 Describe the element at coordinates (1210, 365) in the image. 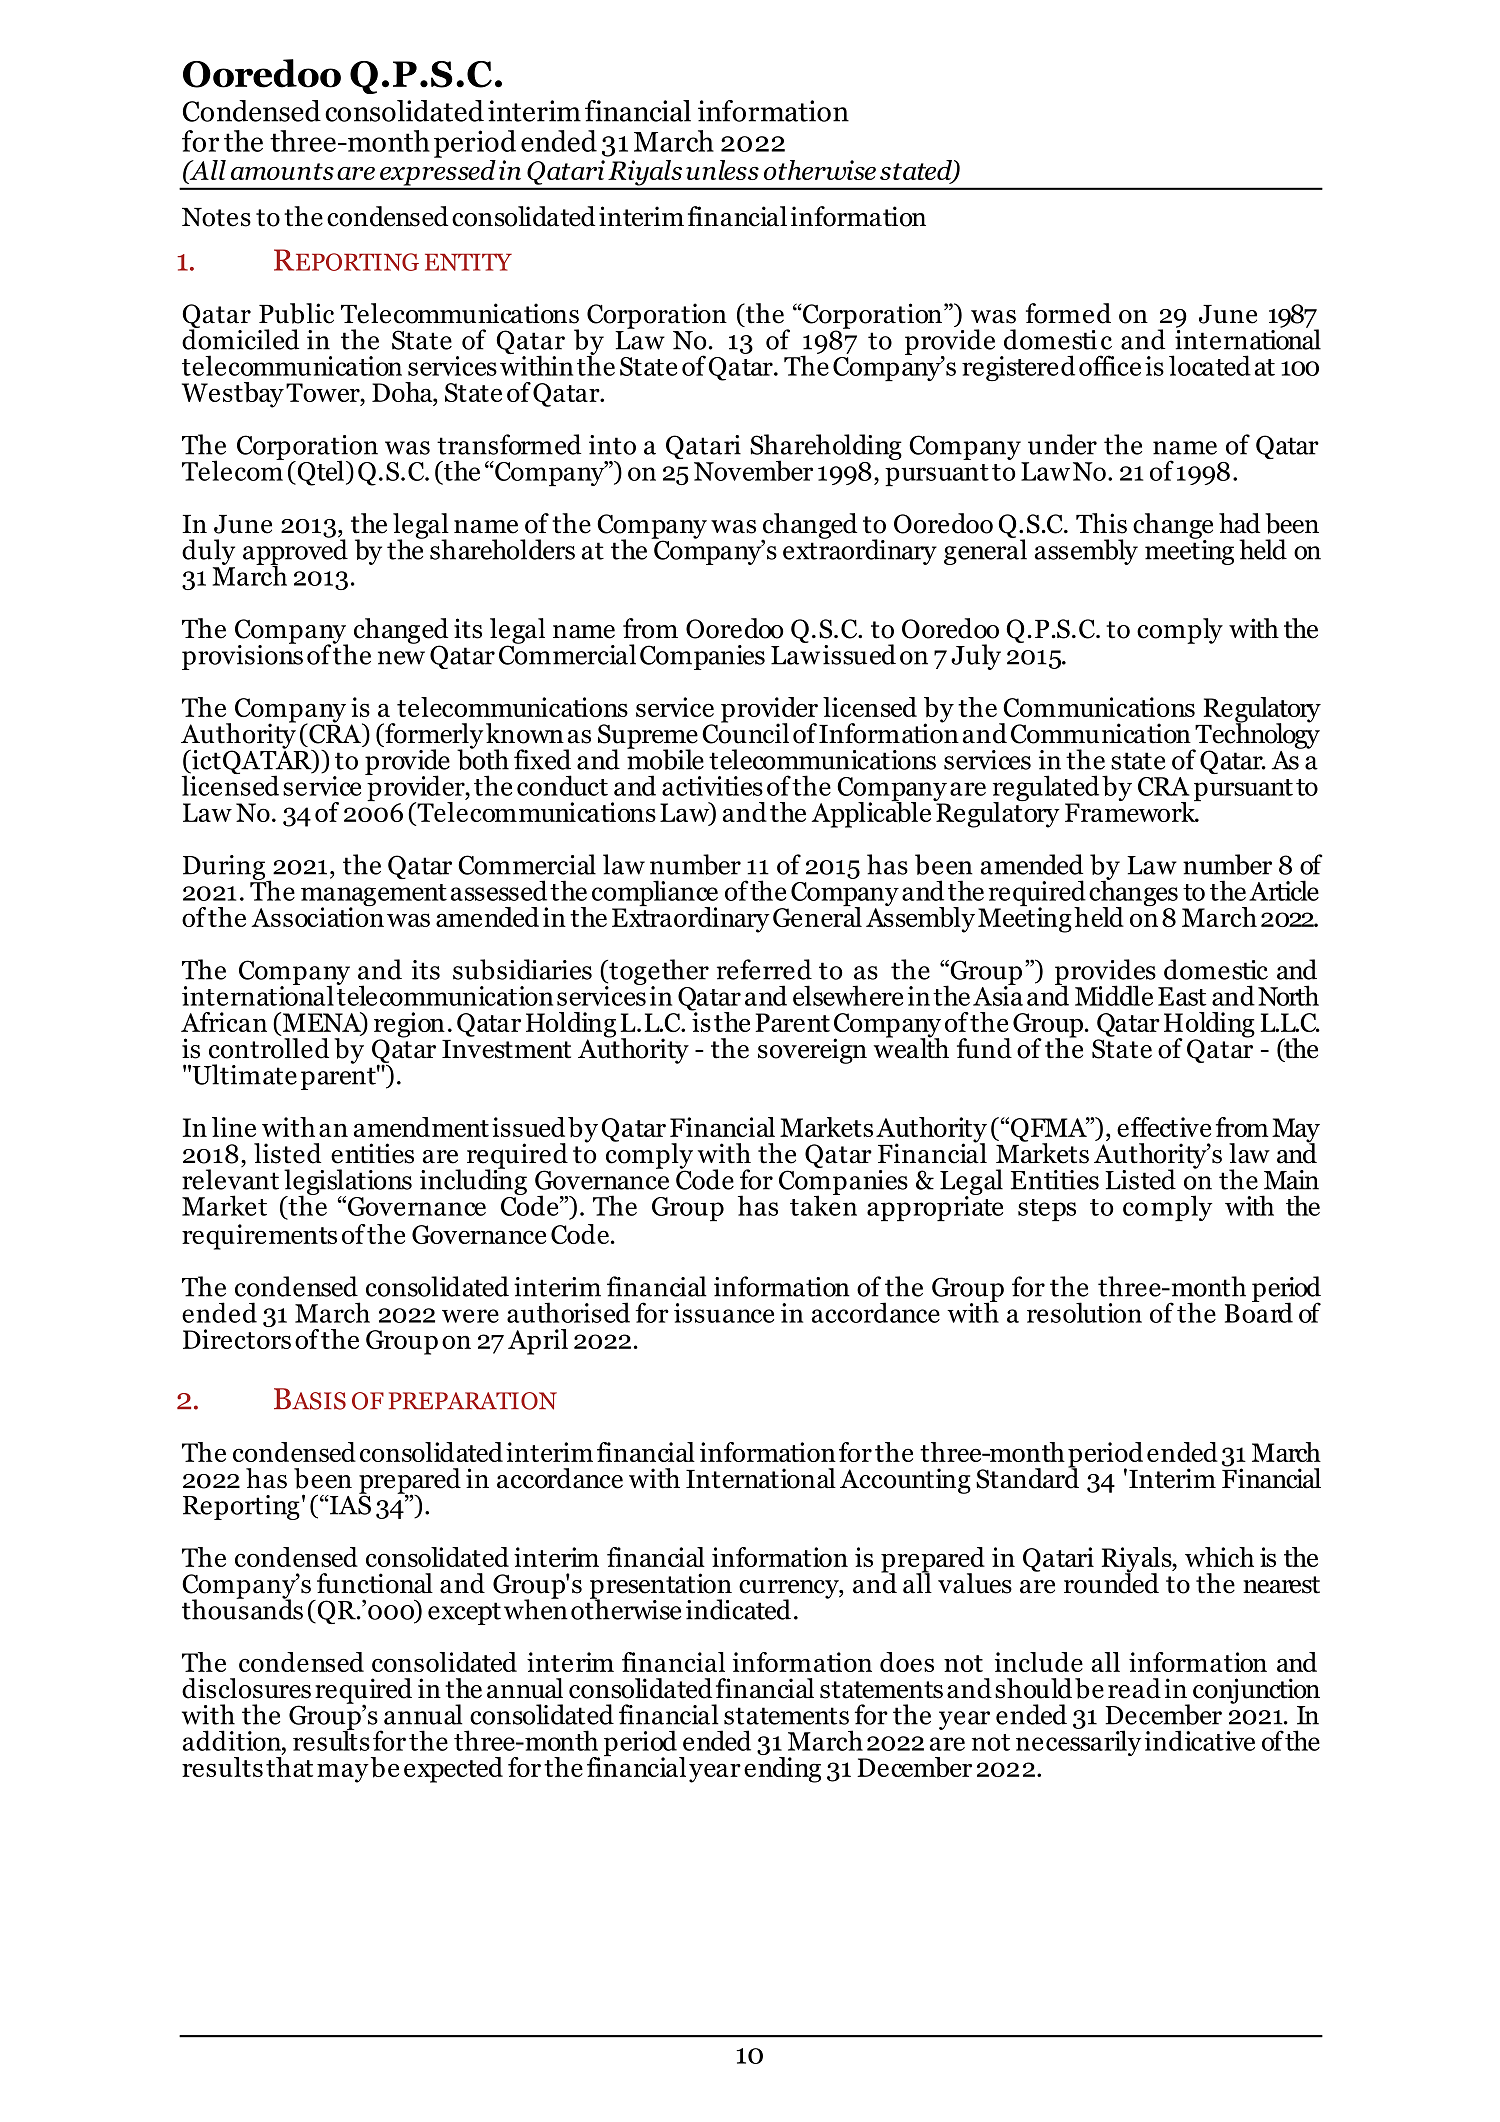

I see `located` at that location.
